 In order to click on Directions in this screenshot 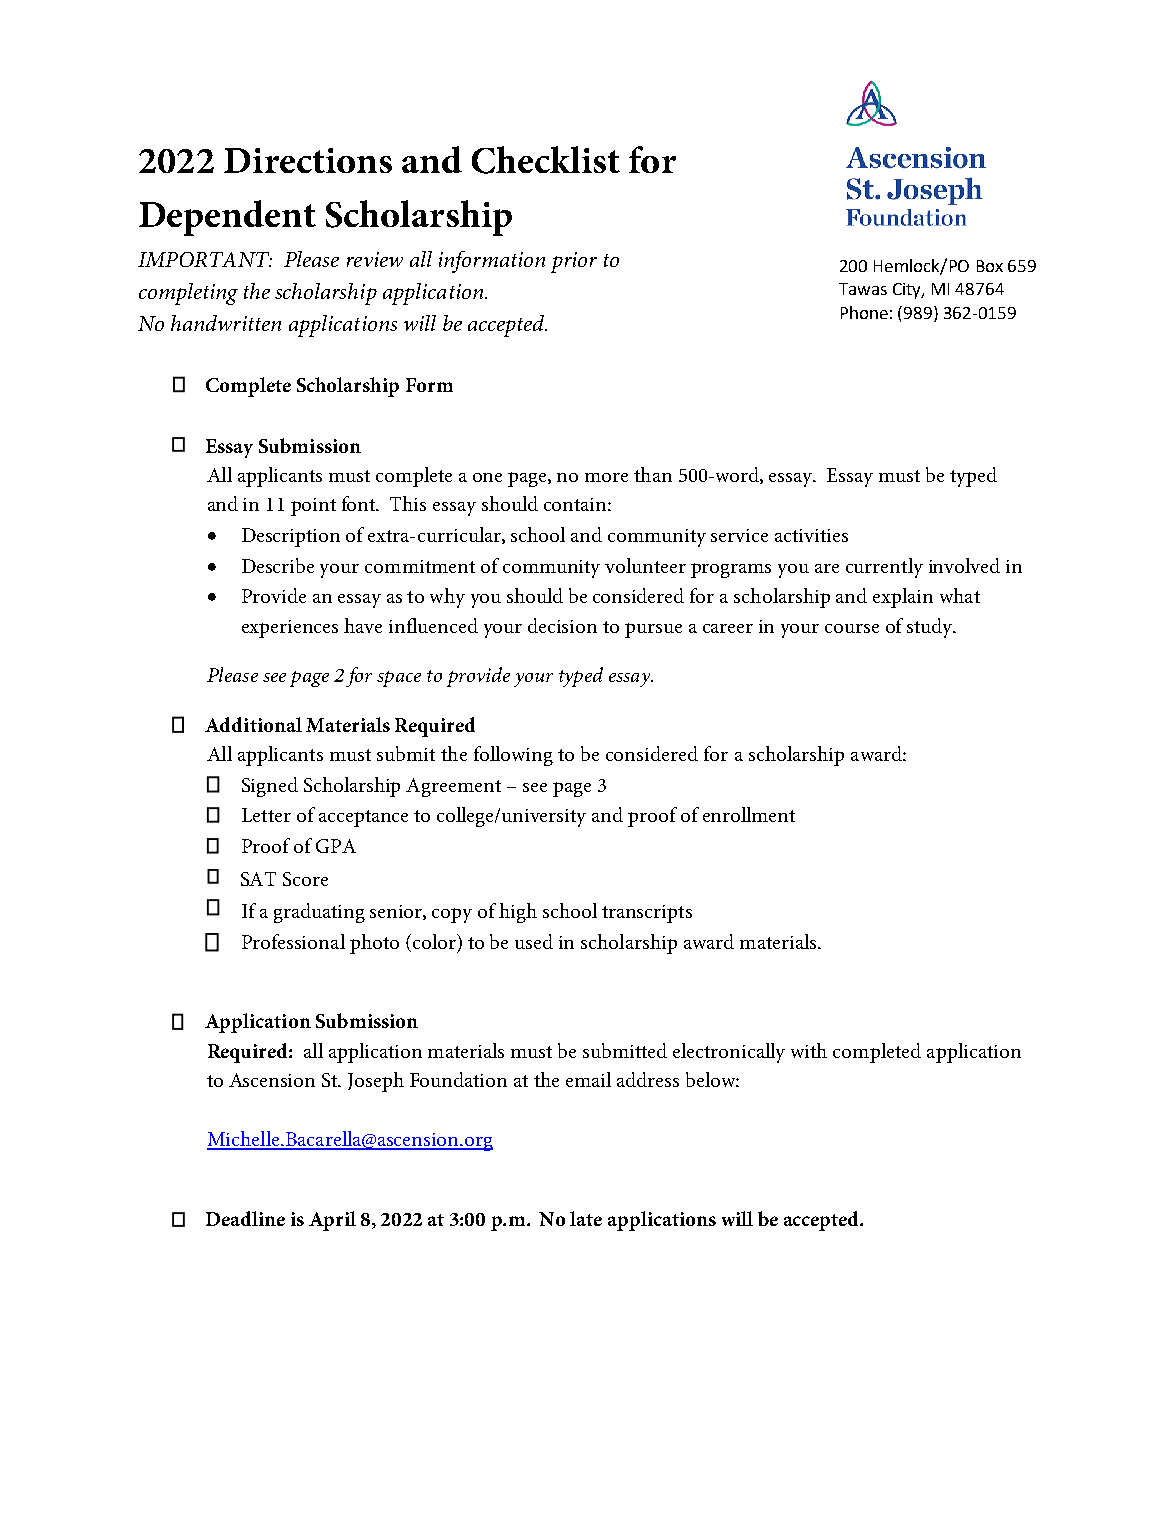, I will do `click(308, 160)`.
